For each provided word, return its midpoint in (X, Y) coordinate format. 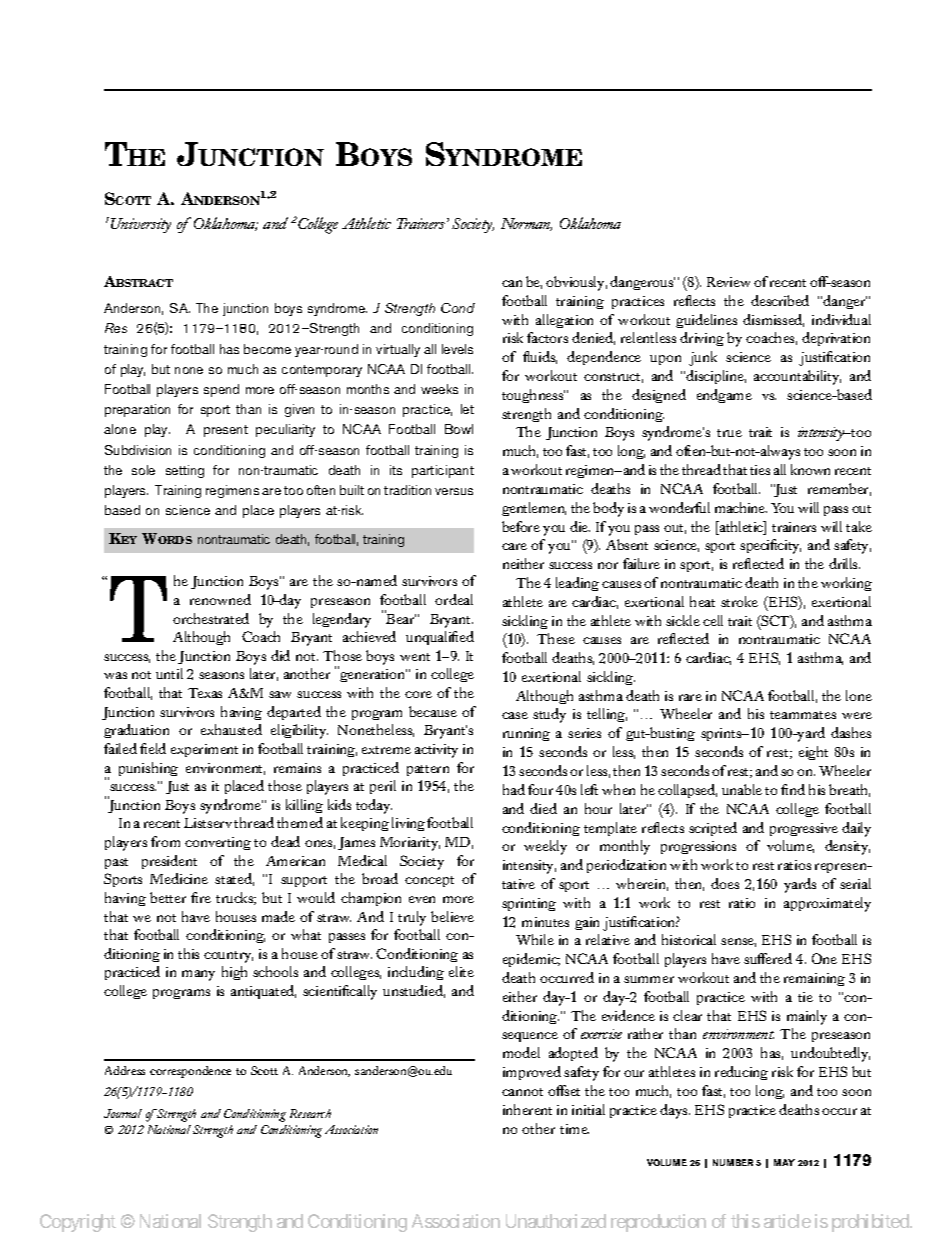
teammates (803, 715)
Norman (526, 224)
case (515, 715)
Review (728, 282)
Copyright (78, 1223)
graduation (136, 731)
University (141, 225)
